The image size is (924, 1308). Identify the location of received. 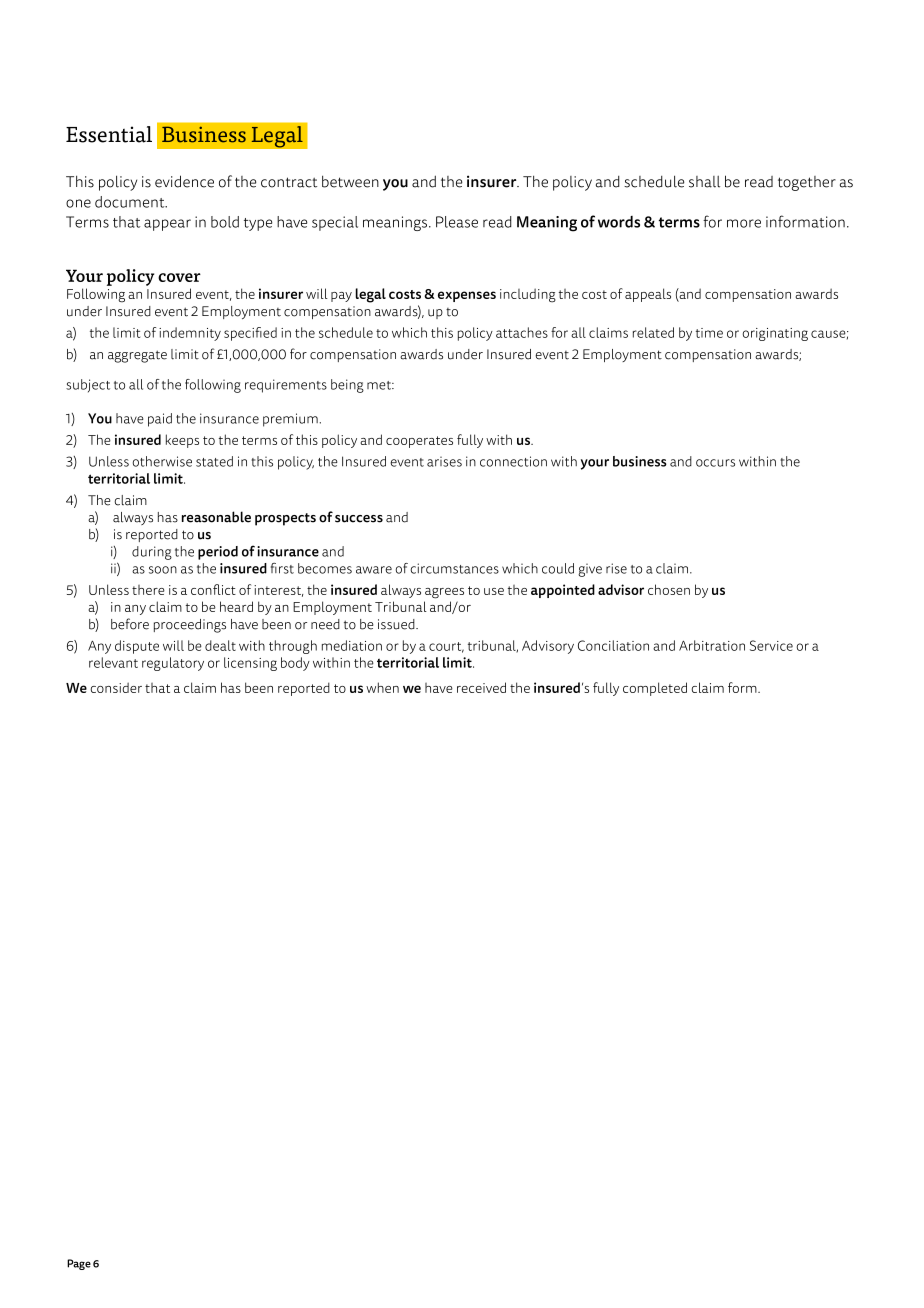
(481, 687).
